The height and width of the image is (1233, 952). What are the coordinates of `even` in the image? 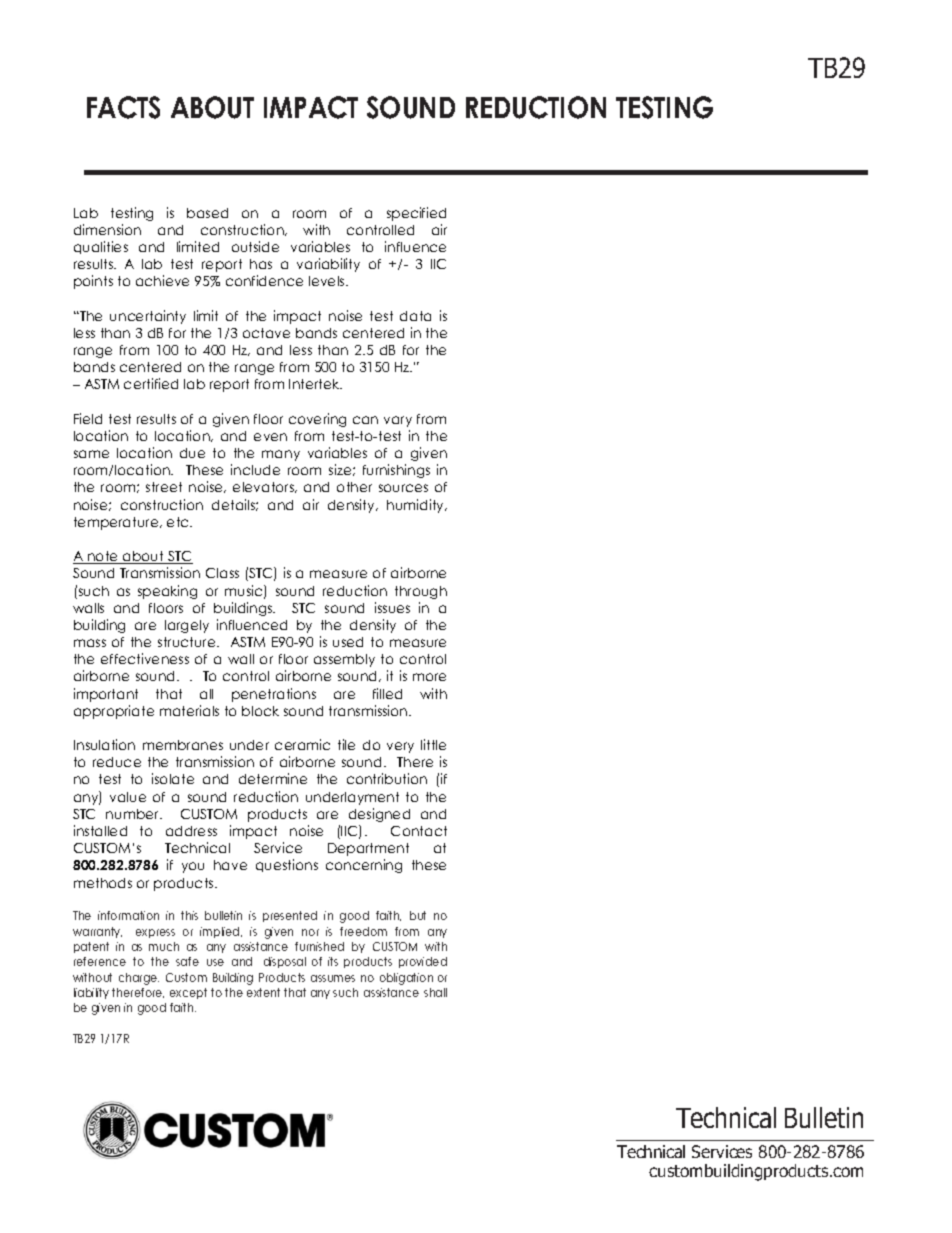 It's located at (270, 437).
